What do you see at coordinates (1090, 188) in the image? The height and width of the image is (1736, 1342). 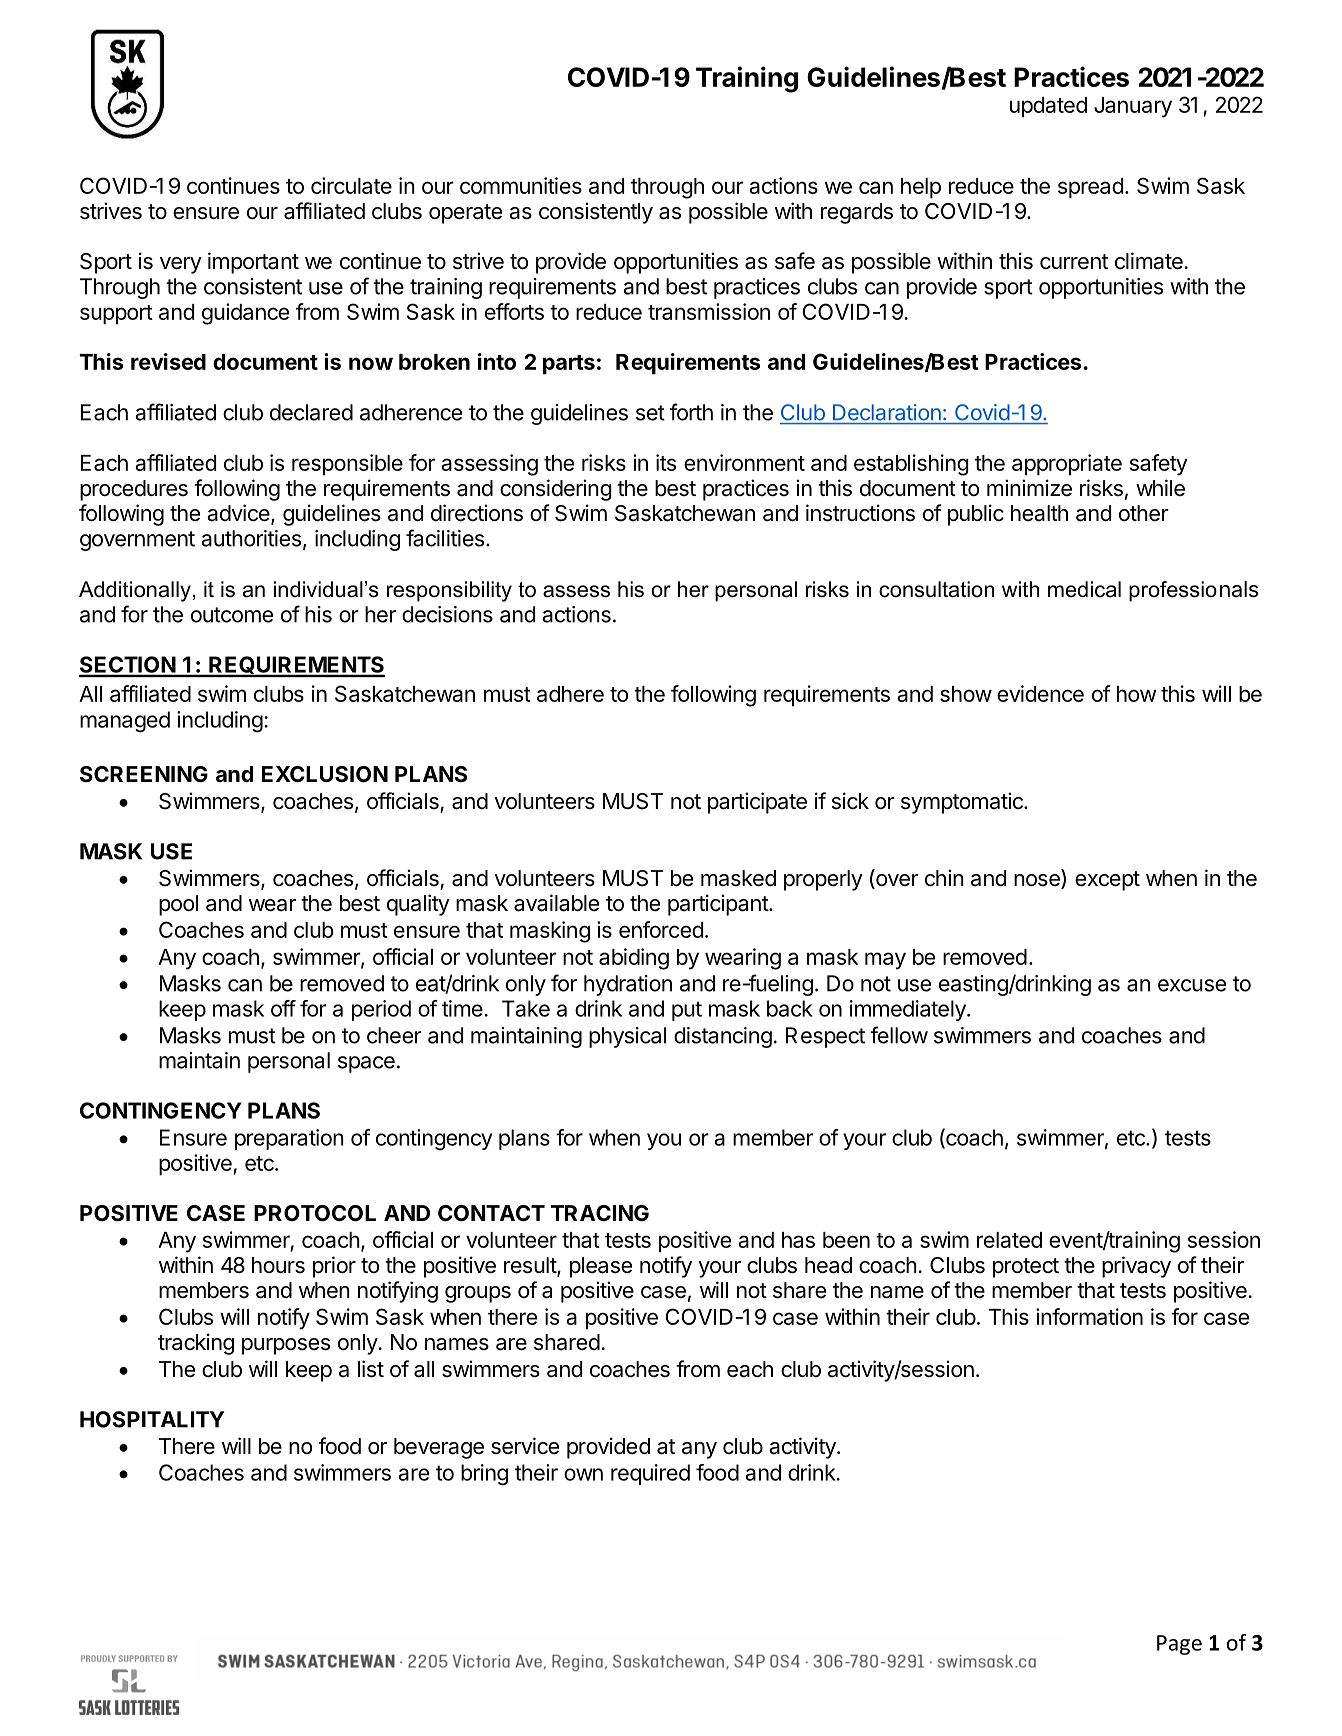 I see `spread` at bounding box center [1090, 188].
